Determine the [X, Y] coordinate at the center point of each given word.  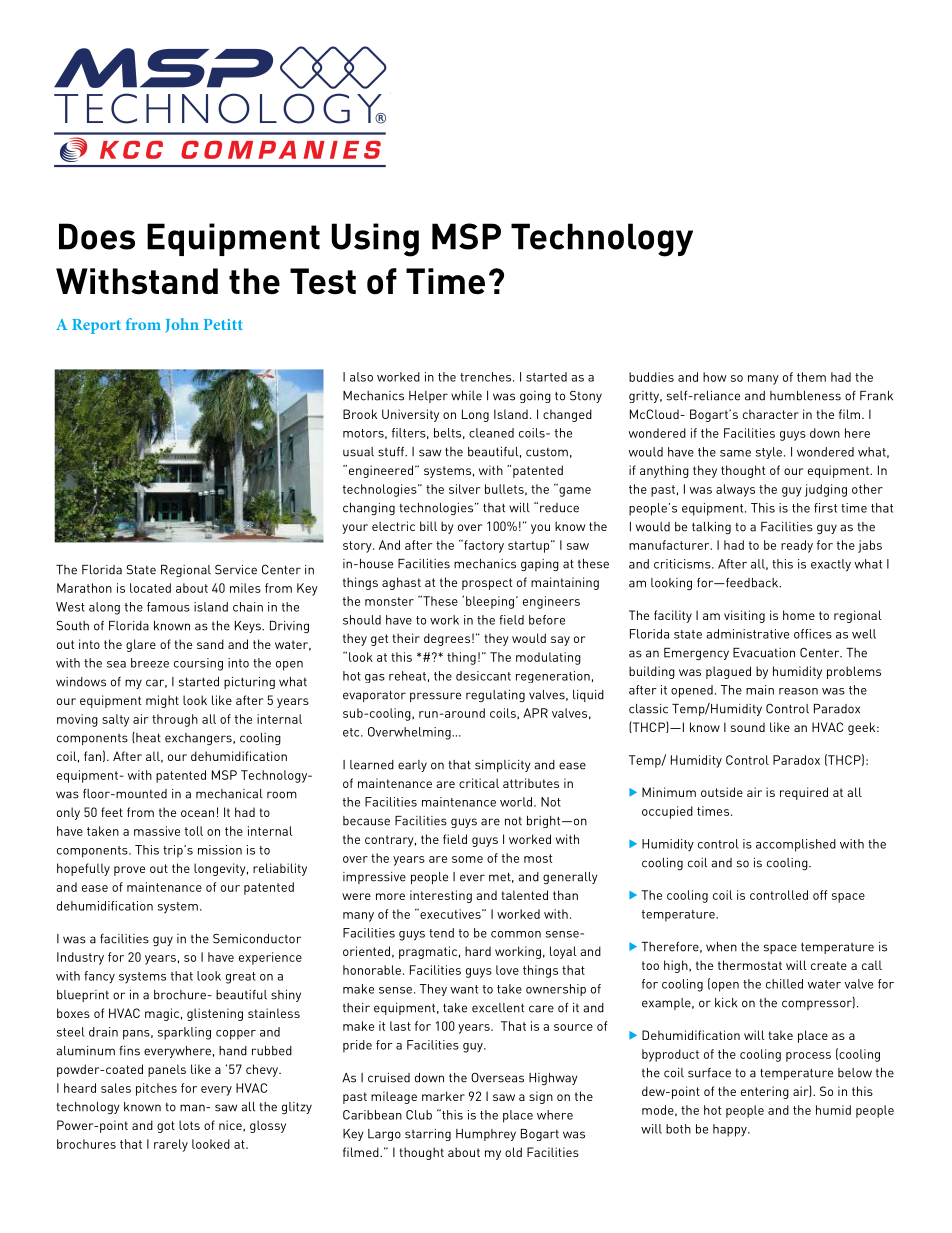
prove [129, 871]
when [721, 947]
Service [236, 569]
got [166, 1127]
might [162, 701]
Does [97, 236]
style [769, 453]
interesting [441, 896]
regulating [495, 696]
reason [798, 691]
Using [375, 240]
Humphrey [486, 1135]
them [811, 377]
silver [464, 489]
